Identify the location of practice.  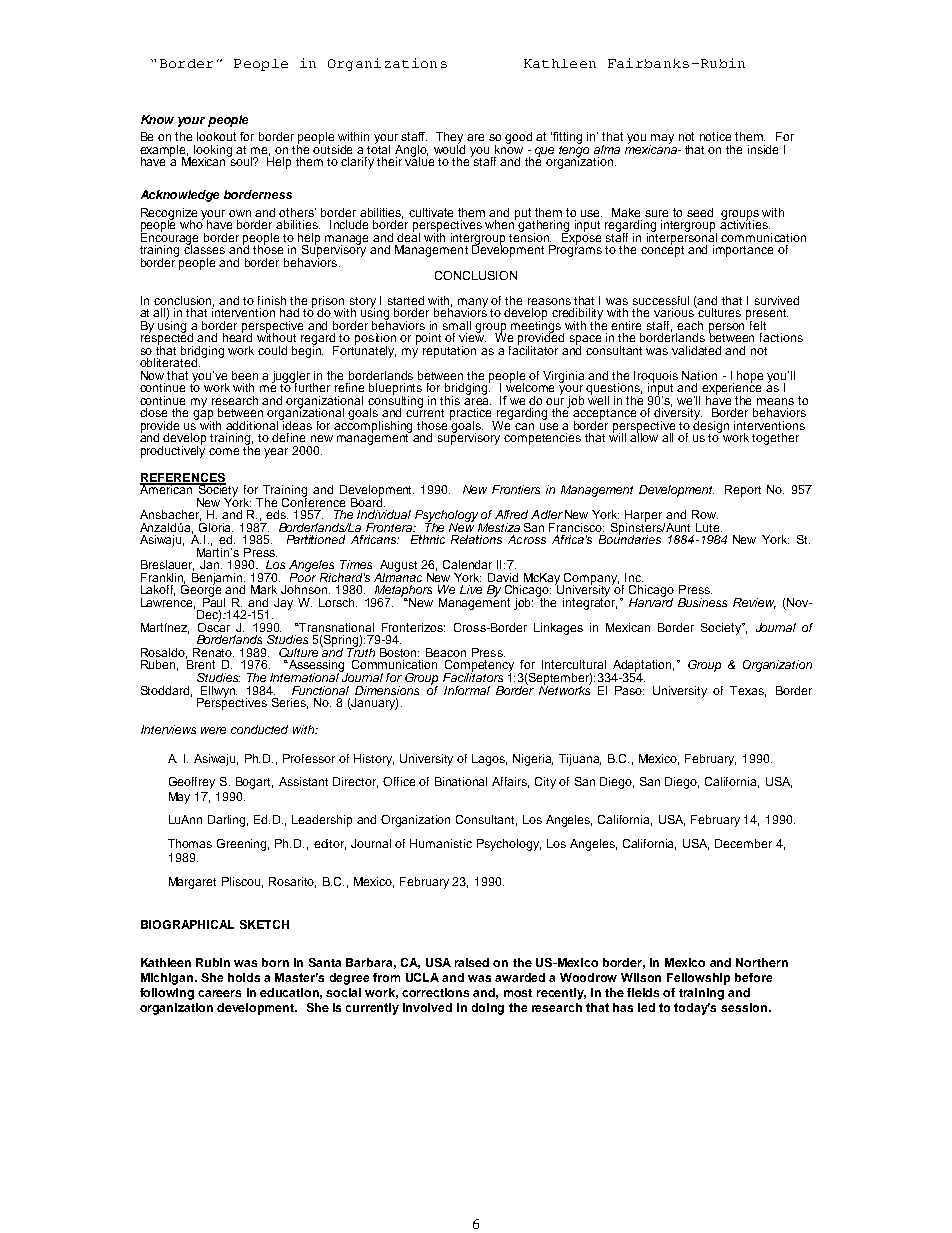
(472, 415).
